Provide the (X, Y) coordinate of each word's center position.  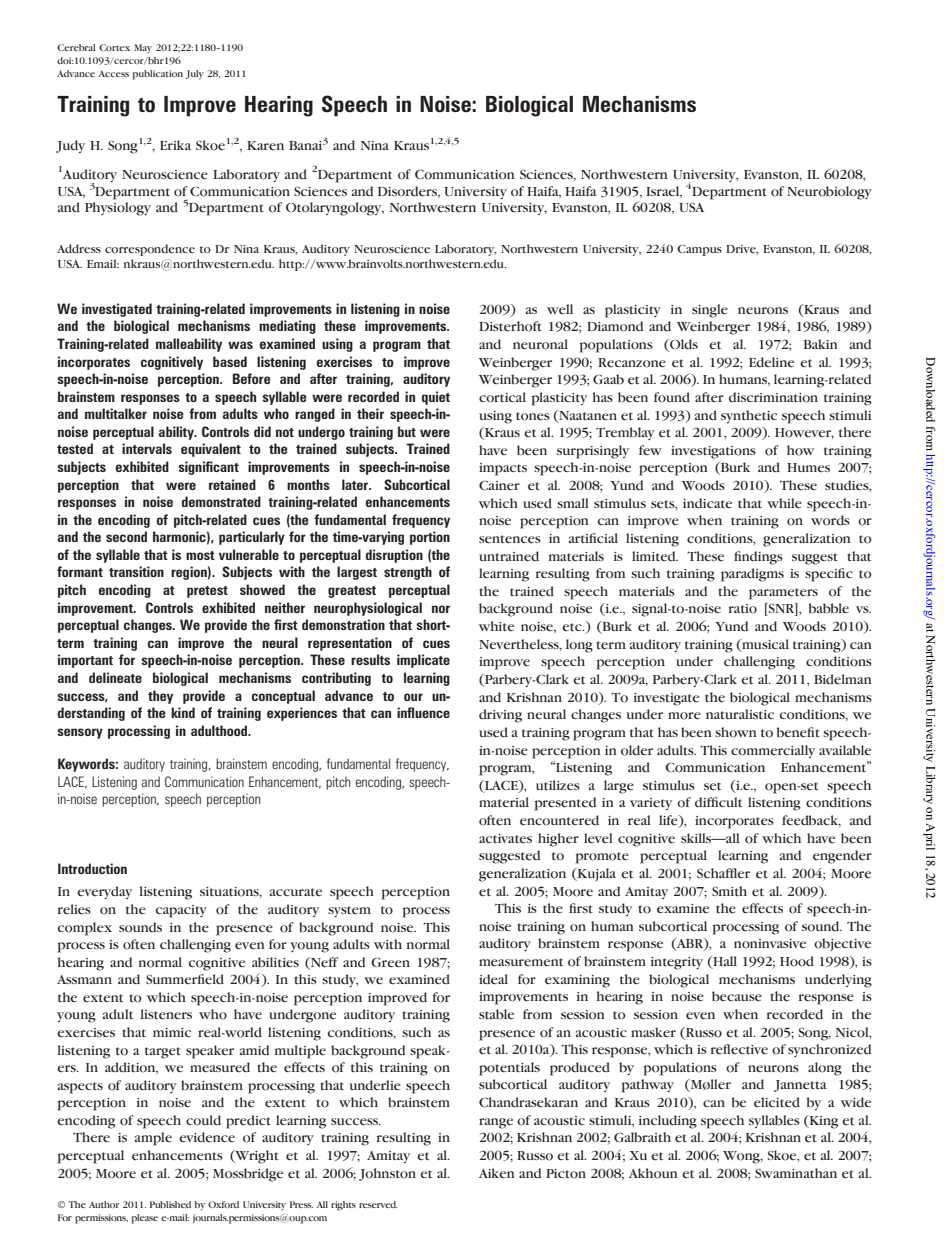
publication (157, 75)
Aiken (497, 1173)
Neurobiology (829, 193)
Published (170, 1204)
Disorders (408, 192)
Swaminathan (796, 1173)
